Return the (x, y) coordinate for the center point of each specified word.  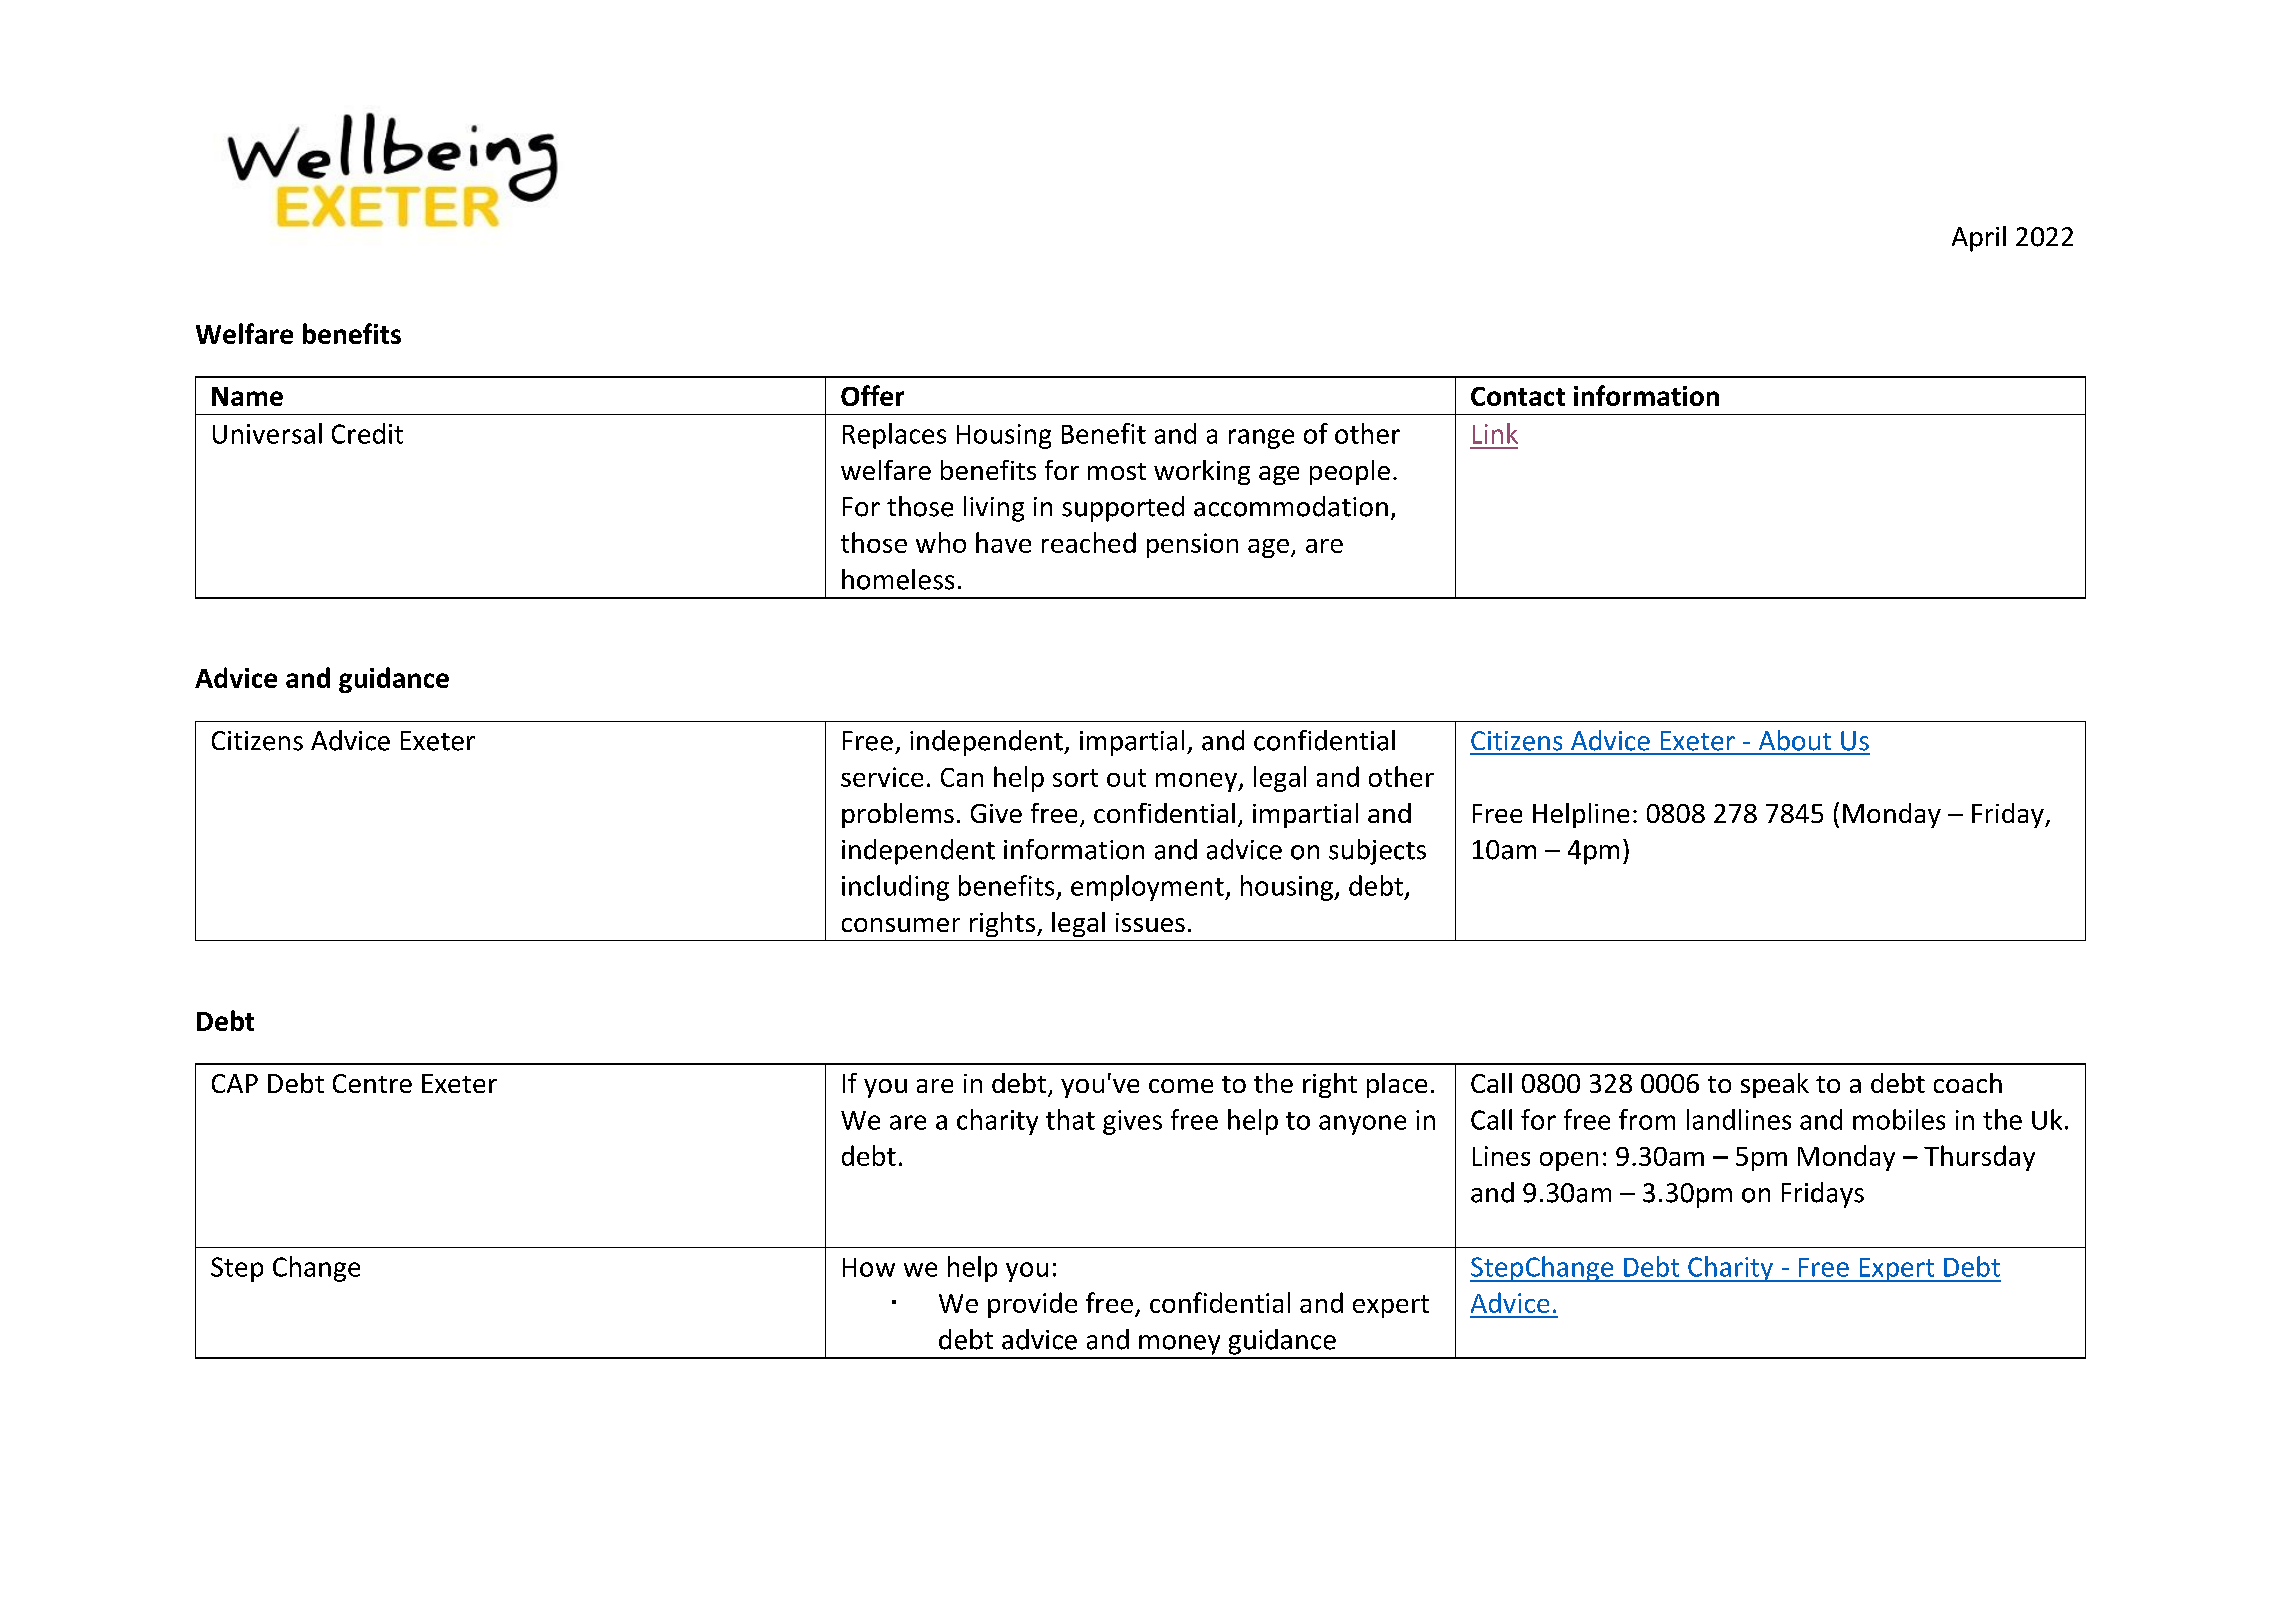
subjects (1377, 852)
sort (1075, 778)
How (869, 1267)
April (1979, 239)
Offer (872, 395)
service (882, 777)
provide (1032, 1305)
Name (247, 396)
